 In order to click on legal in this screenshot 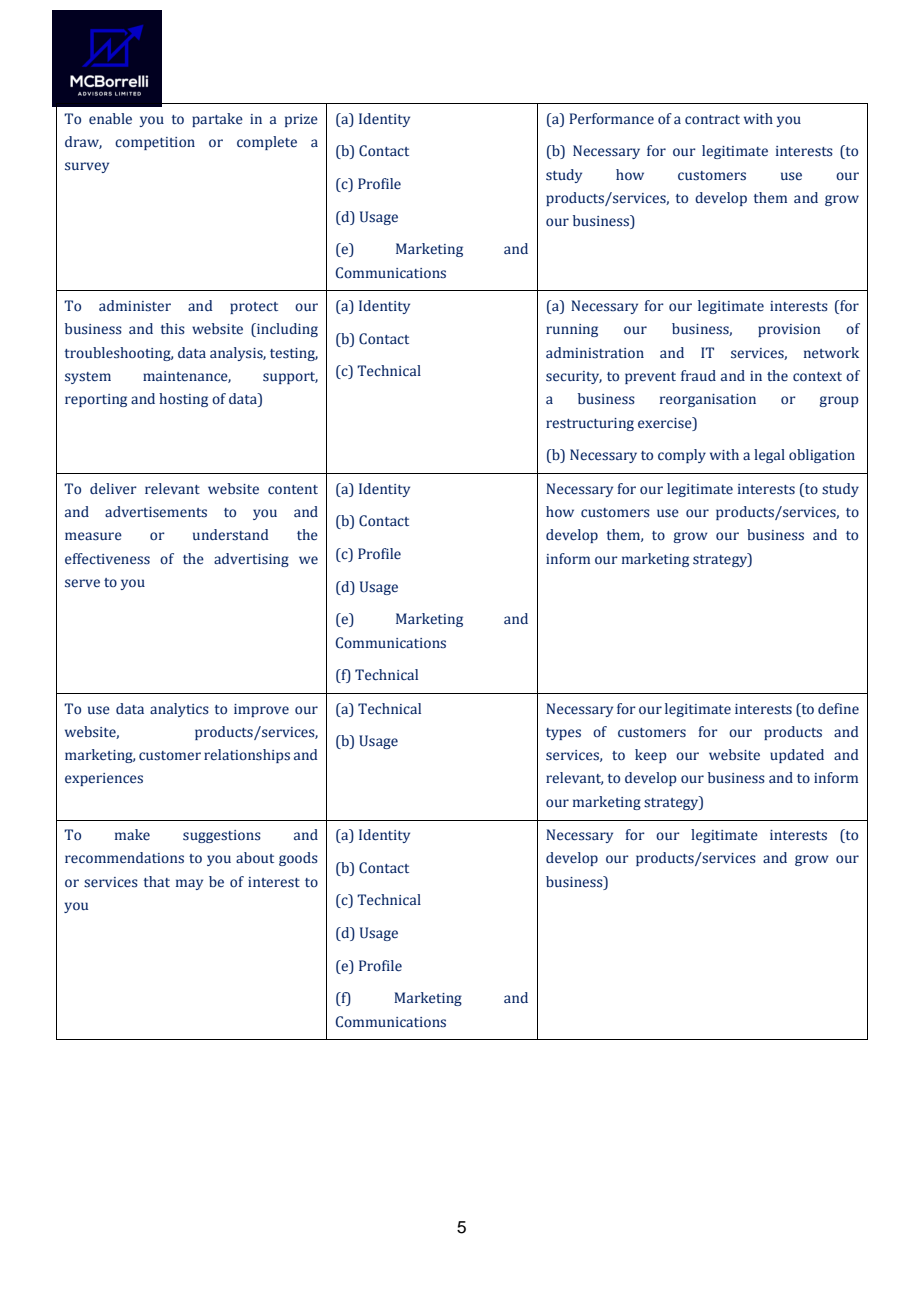, I will do `click(769, 456)`.
